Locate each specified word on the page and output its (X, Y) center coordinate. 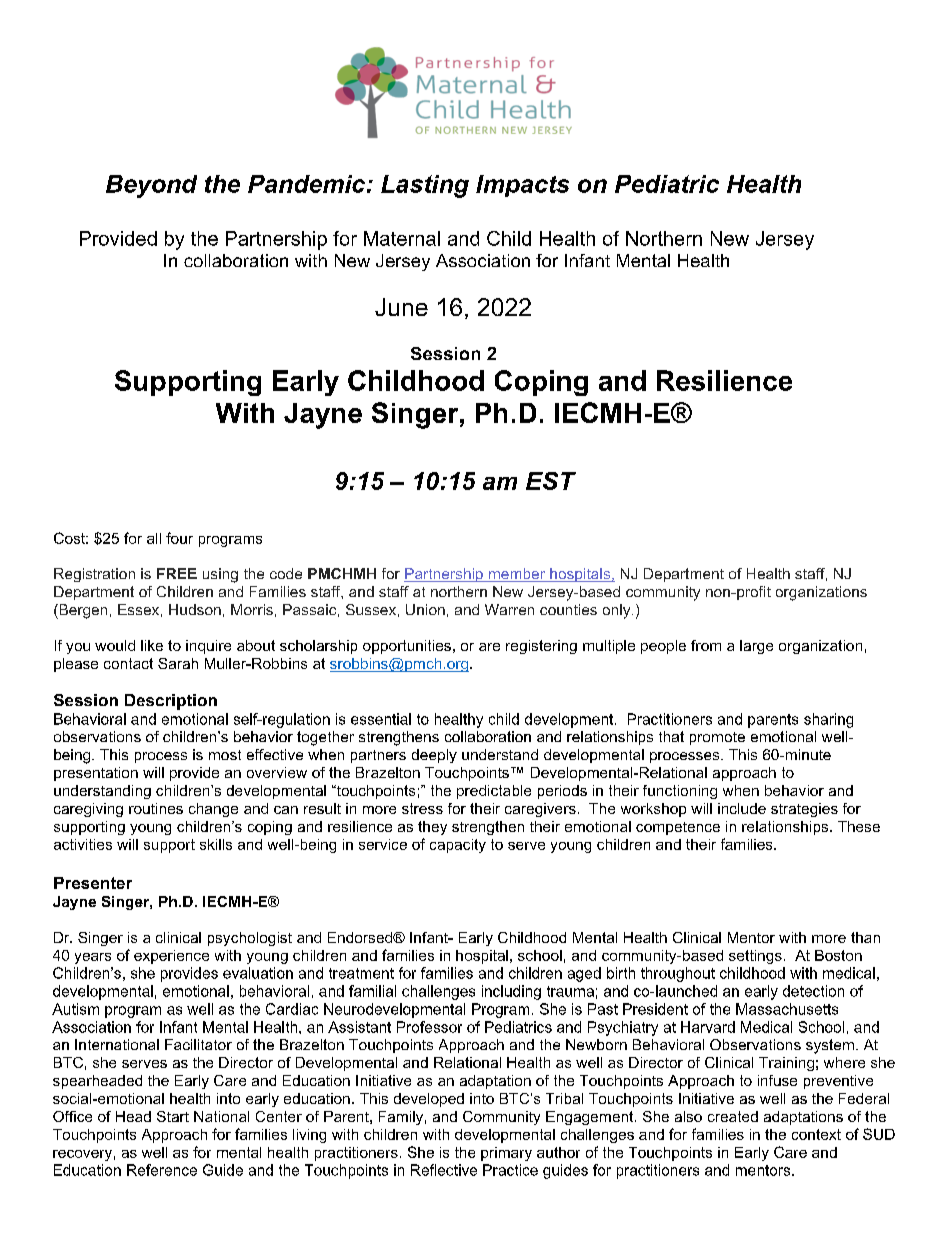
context (816, 1134)
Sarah (178, 663)
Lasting (425, 186)
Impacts (522, 186)
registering (541, 647)
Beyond (151, 186)
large (756, 647)
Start (173, 1116)
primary (506, 1154)
